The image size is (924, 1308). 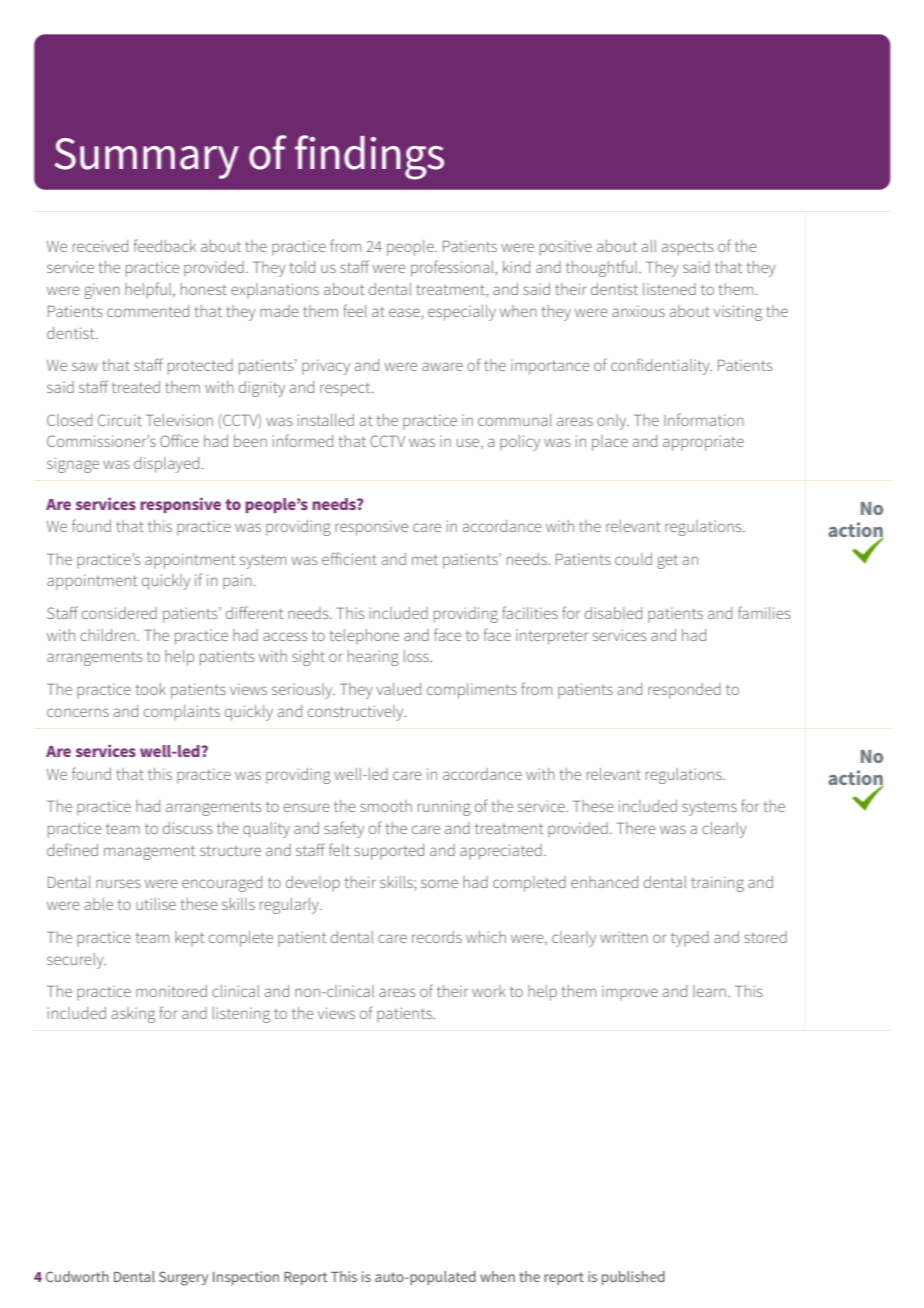 I want to click on responded, so click(x=684, y=691).
